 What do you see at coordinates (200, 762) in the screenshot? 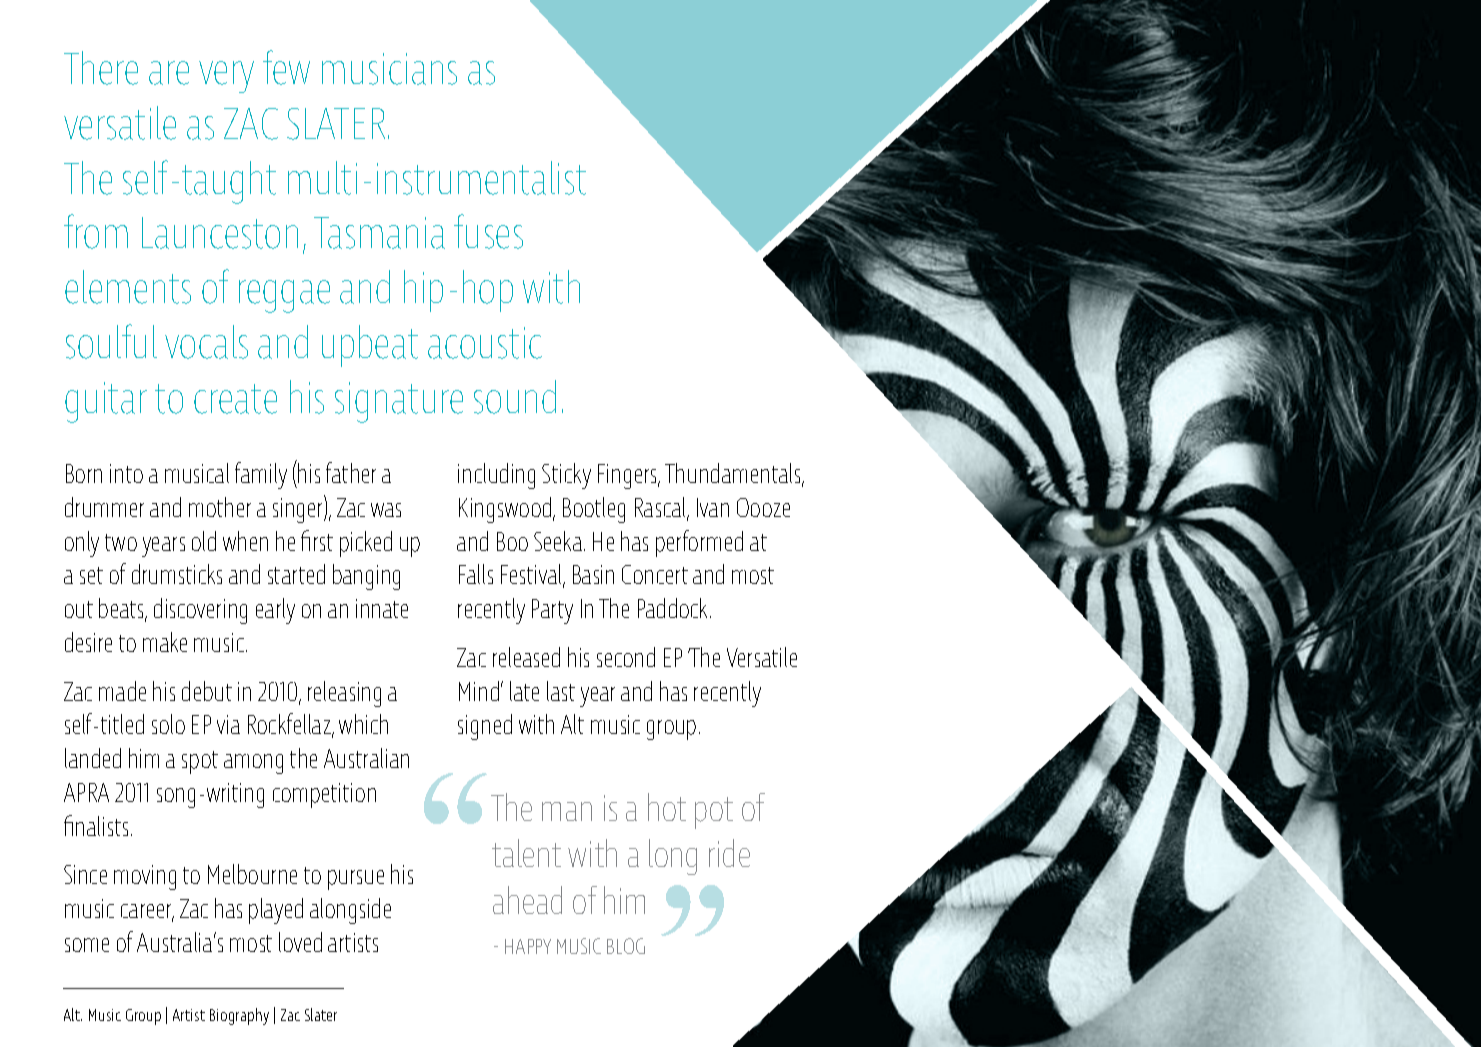
I see `spot` at bounding box center [200, 762].
